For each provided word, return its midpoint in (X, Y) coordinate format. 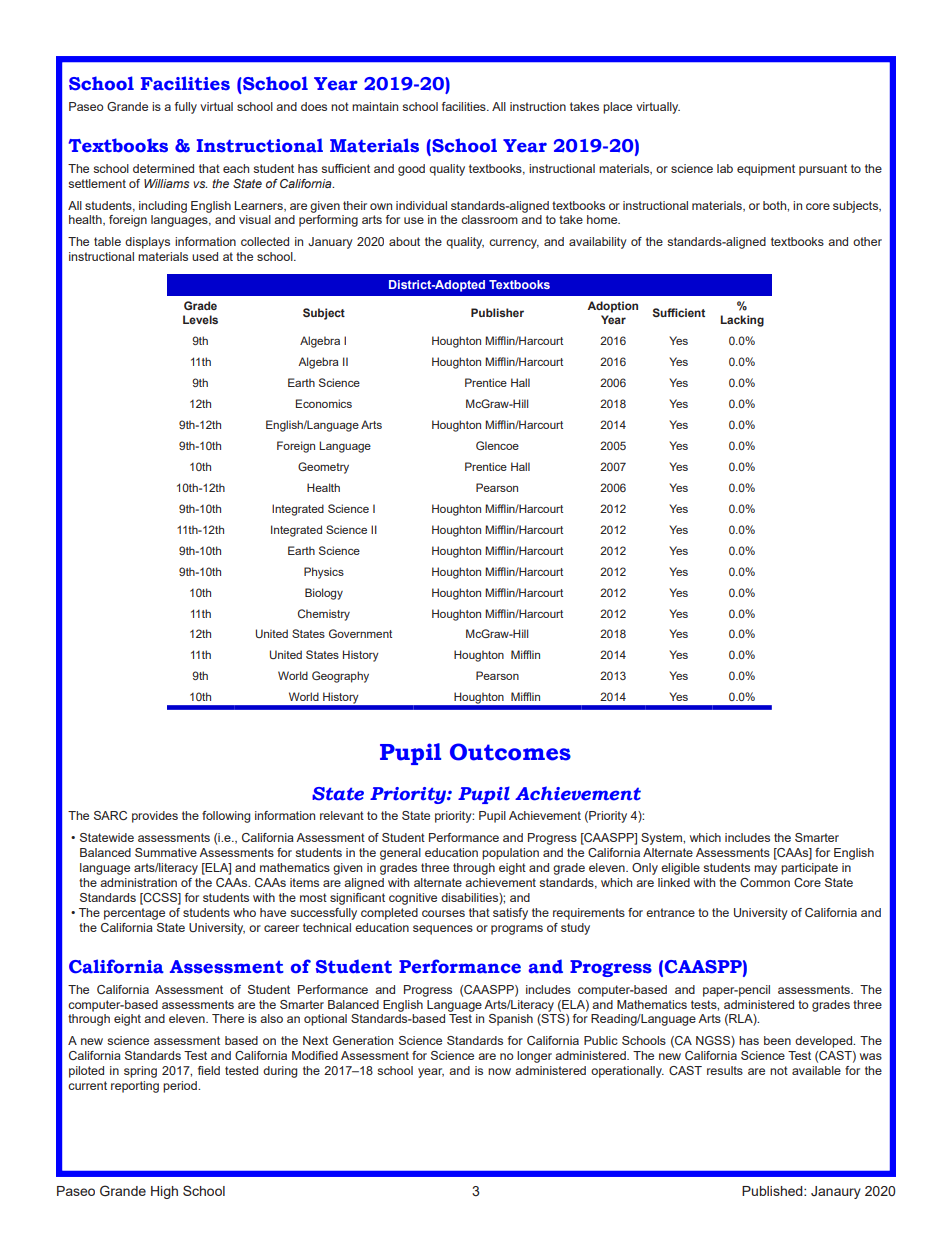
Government (360, 633)
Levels (200, 319)
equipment (766, 170)
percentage (134, 914)
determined (163, 168)
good (411, 170)
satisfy (510, 914)
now (499, 1071)
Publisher (497, 312)
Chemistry (324, 615)
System (662, 839)
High (164, 1192)
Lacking (742, 321)
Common (765, 882)
